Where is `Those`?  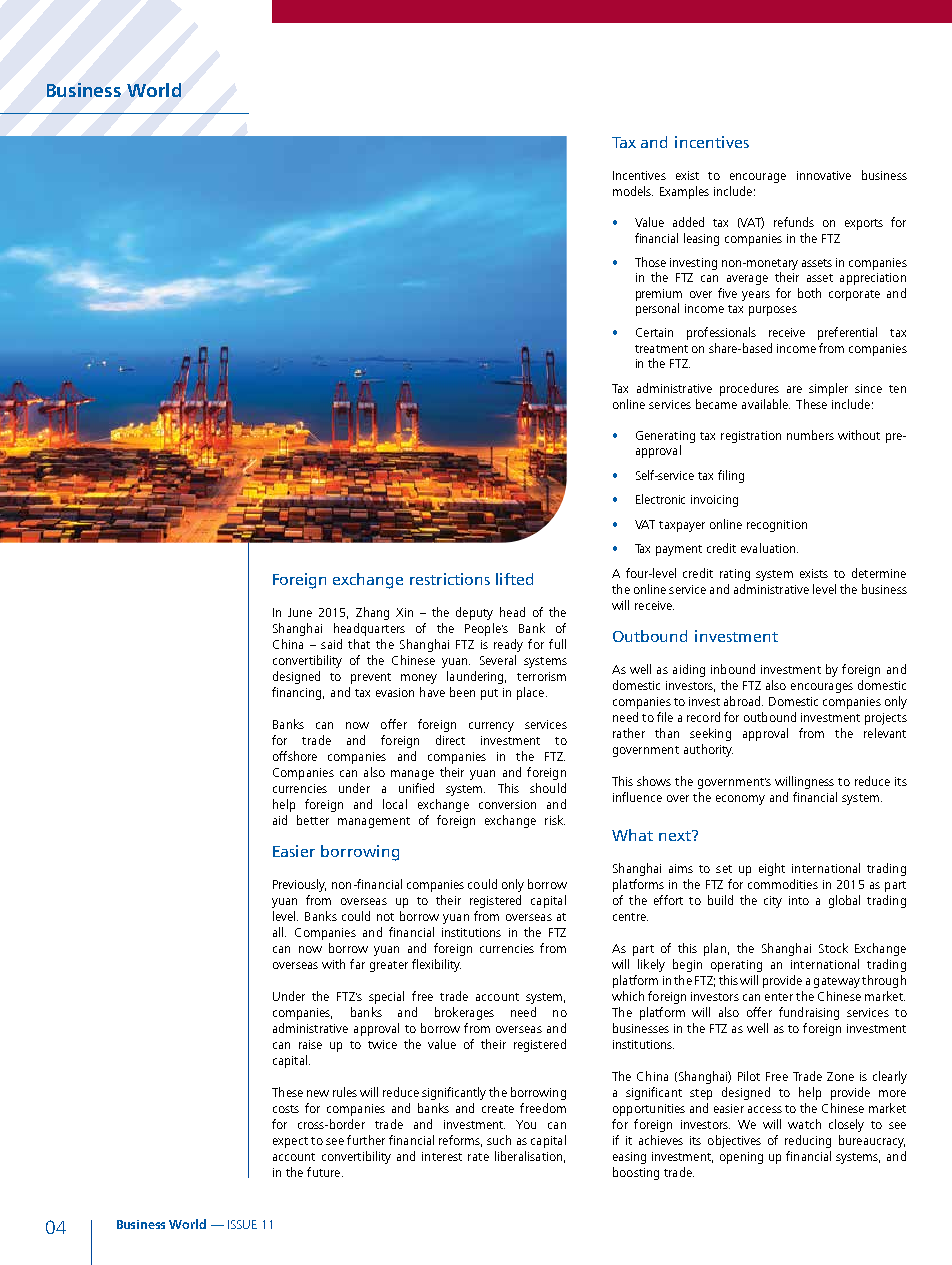 Those is located at coordinates (650, 262).
